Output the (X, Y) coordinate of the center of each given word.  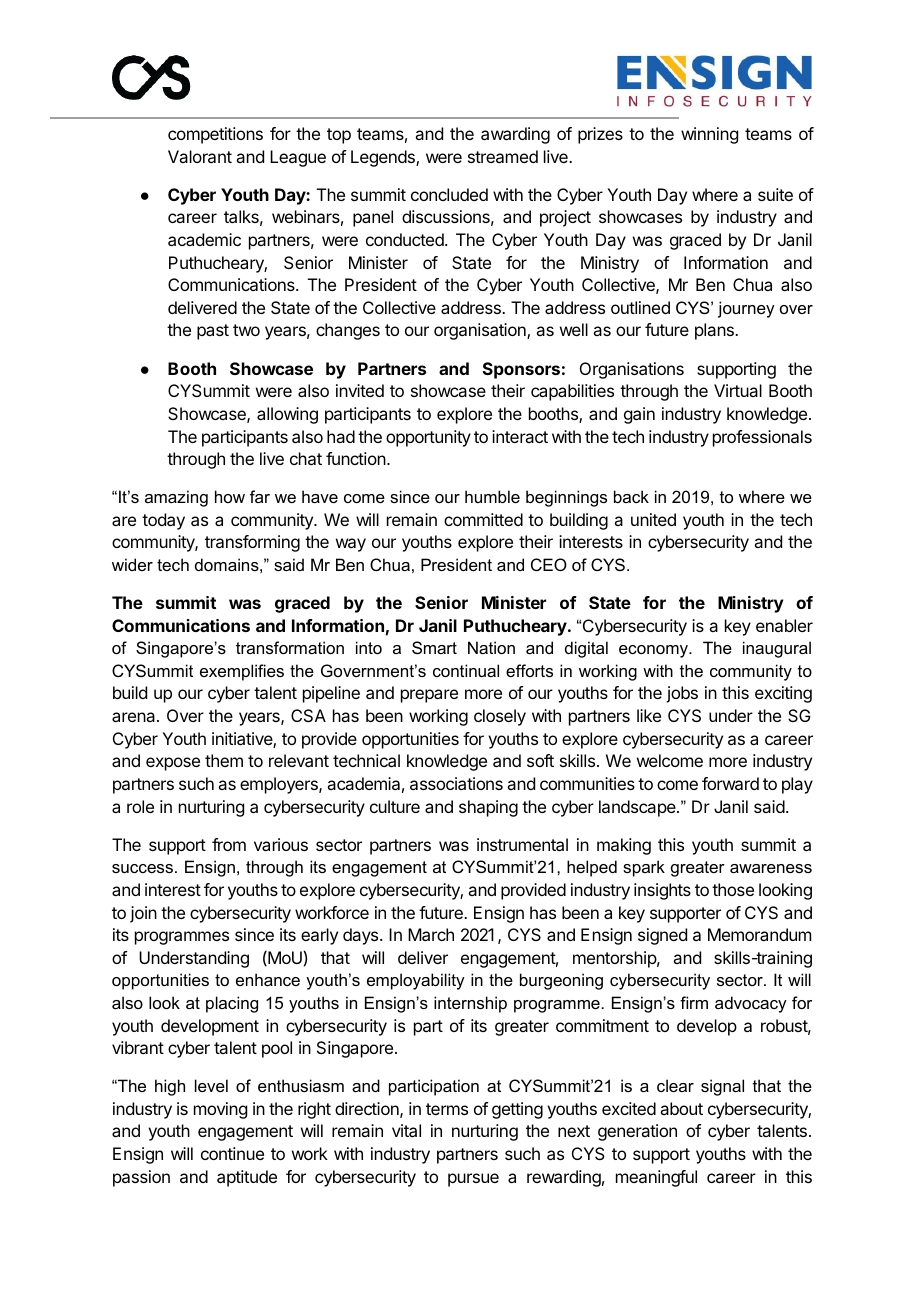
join (143, 914)
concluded (449, 194)
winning (709, 135)
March (431, 934)
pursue (473, 1180)
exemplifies (242, 672)
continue (232, 1153)
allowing (287, 415)
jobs (682, 694)
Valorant (200, 156)
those (733, 889)
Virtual (738, 390)
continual (466, 670)
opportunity (428, 438)
